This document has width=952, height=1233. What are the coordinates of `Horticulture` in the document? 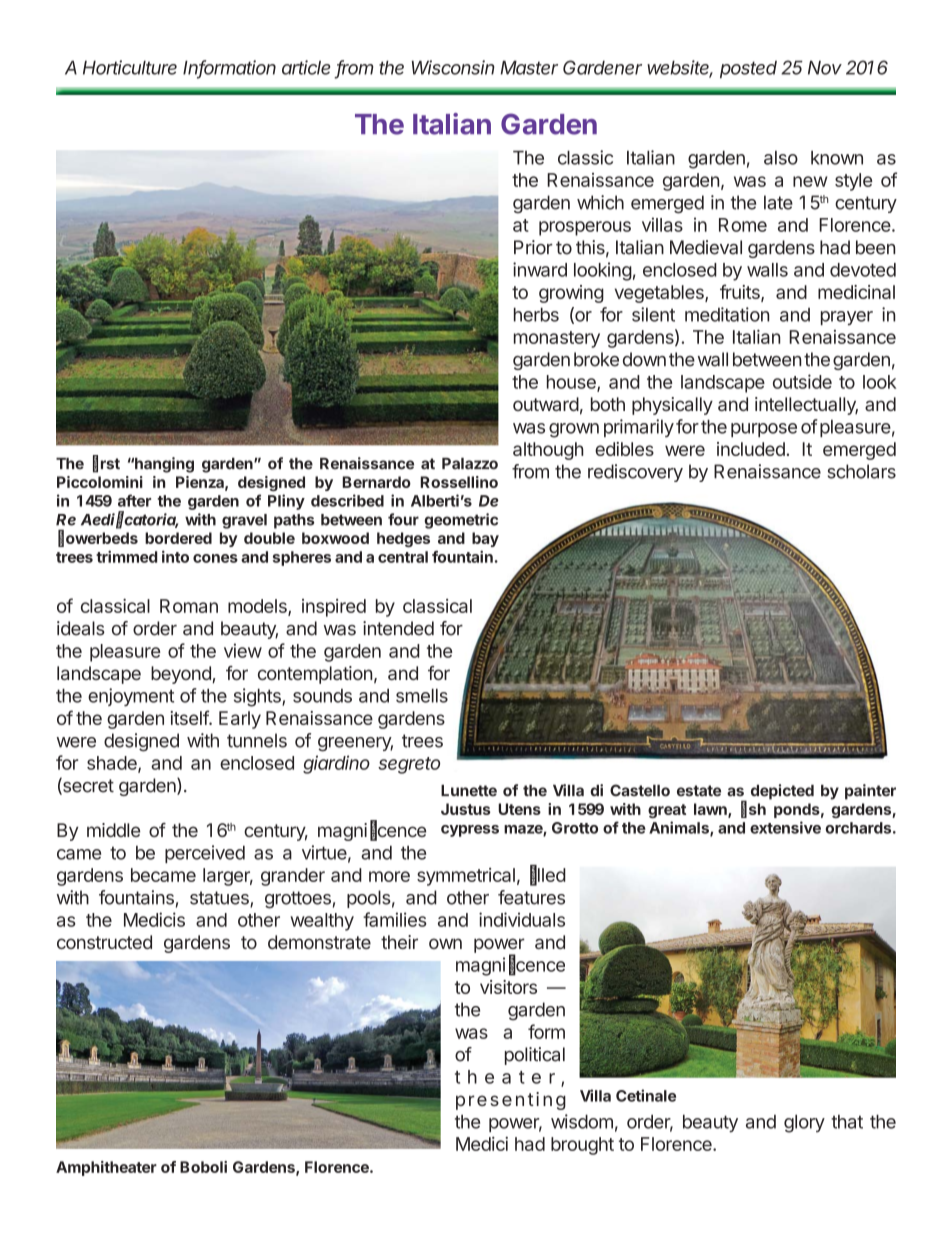 It's located at (130, 67).
